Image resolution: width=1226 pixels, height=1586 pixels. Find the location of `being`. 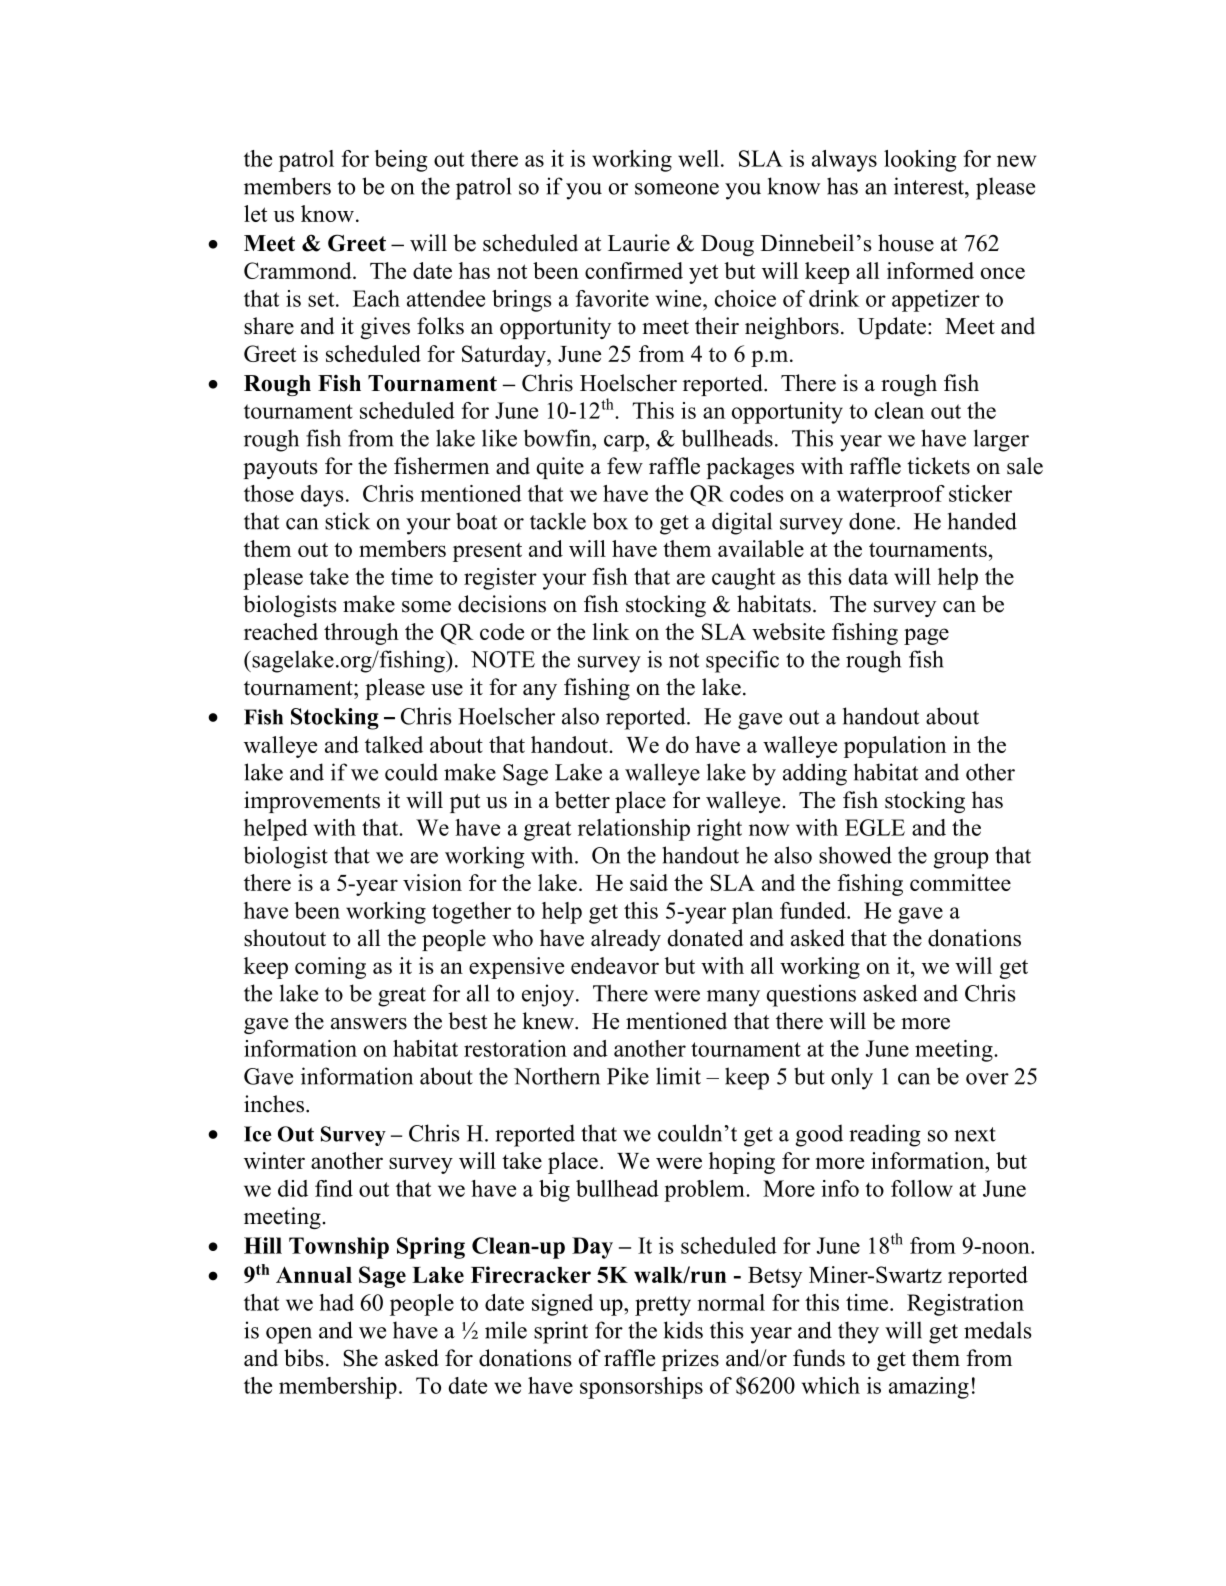

being is located at coordinates (401, 161).
